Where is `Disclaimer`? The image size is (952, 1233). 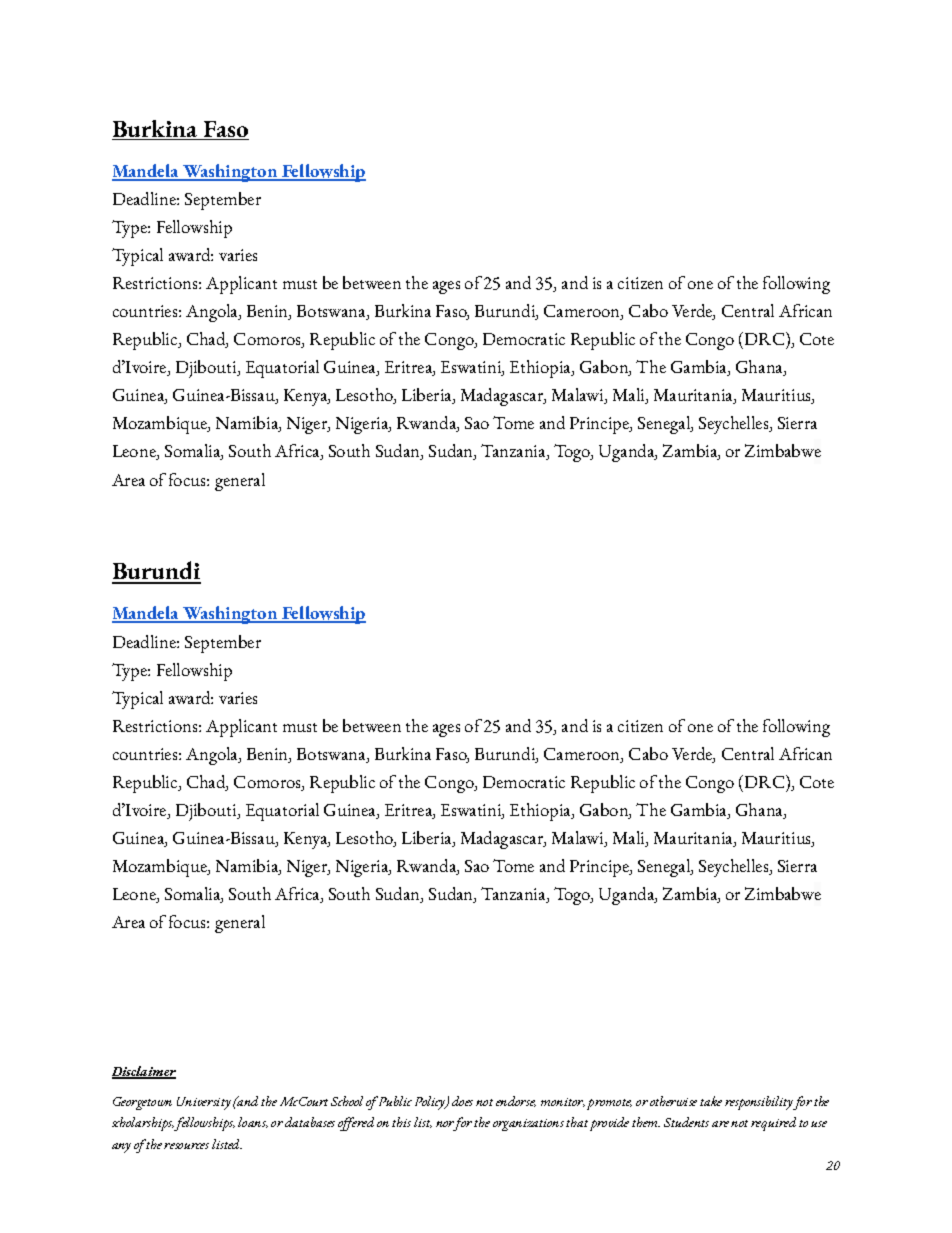
Disclaimer is located at coordinates (144, 1072).
